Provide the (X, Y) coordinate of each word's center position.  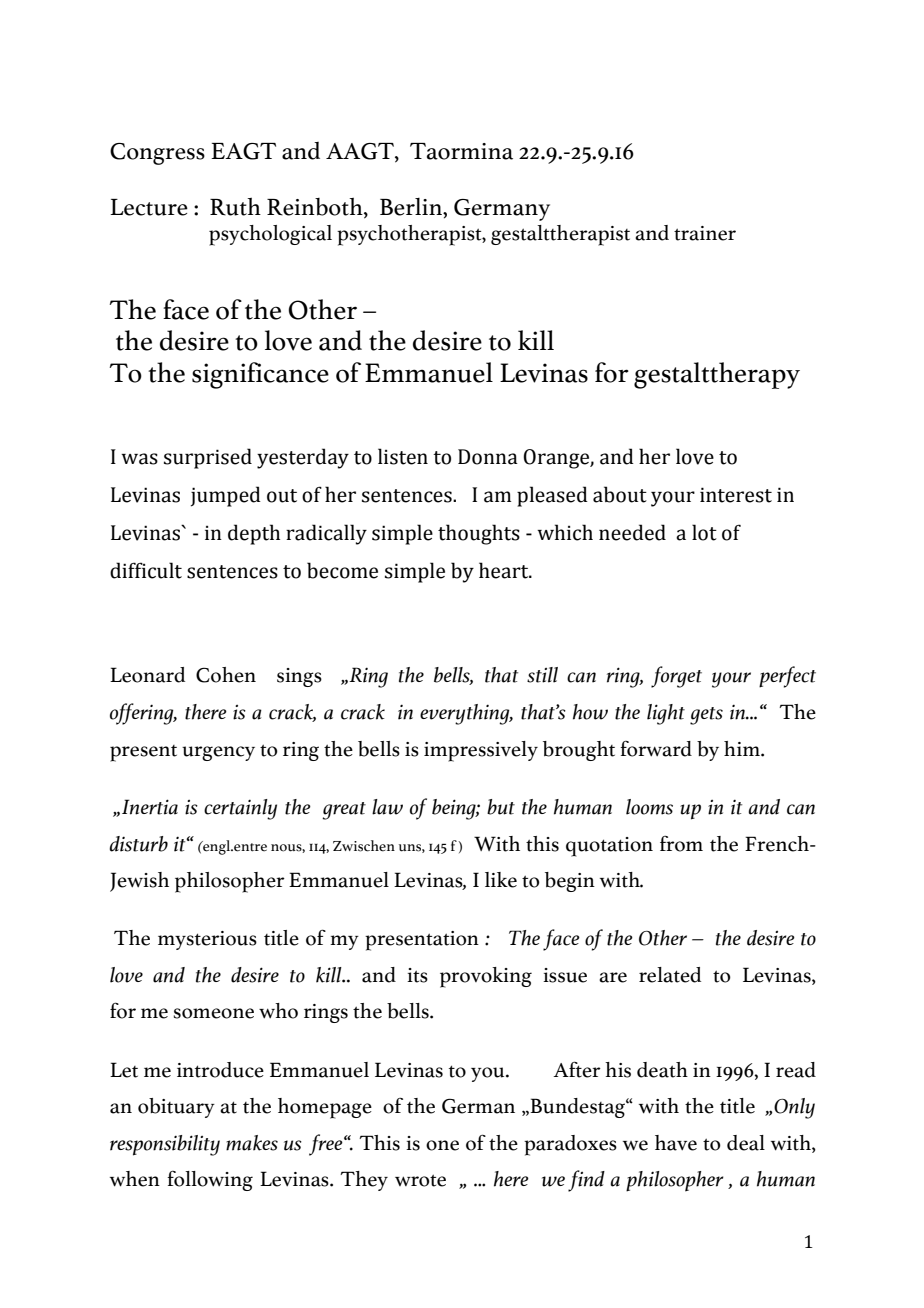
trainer (705, 233)
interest (736, 495)
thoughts (479, 534)
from (681, 844)
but (501, 807)
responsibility (165, 1145)
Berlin (412, 207)
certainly (240, 809)
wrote (420, 1180)
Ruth (235, 207)
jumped (226, 496)
